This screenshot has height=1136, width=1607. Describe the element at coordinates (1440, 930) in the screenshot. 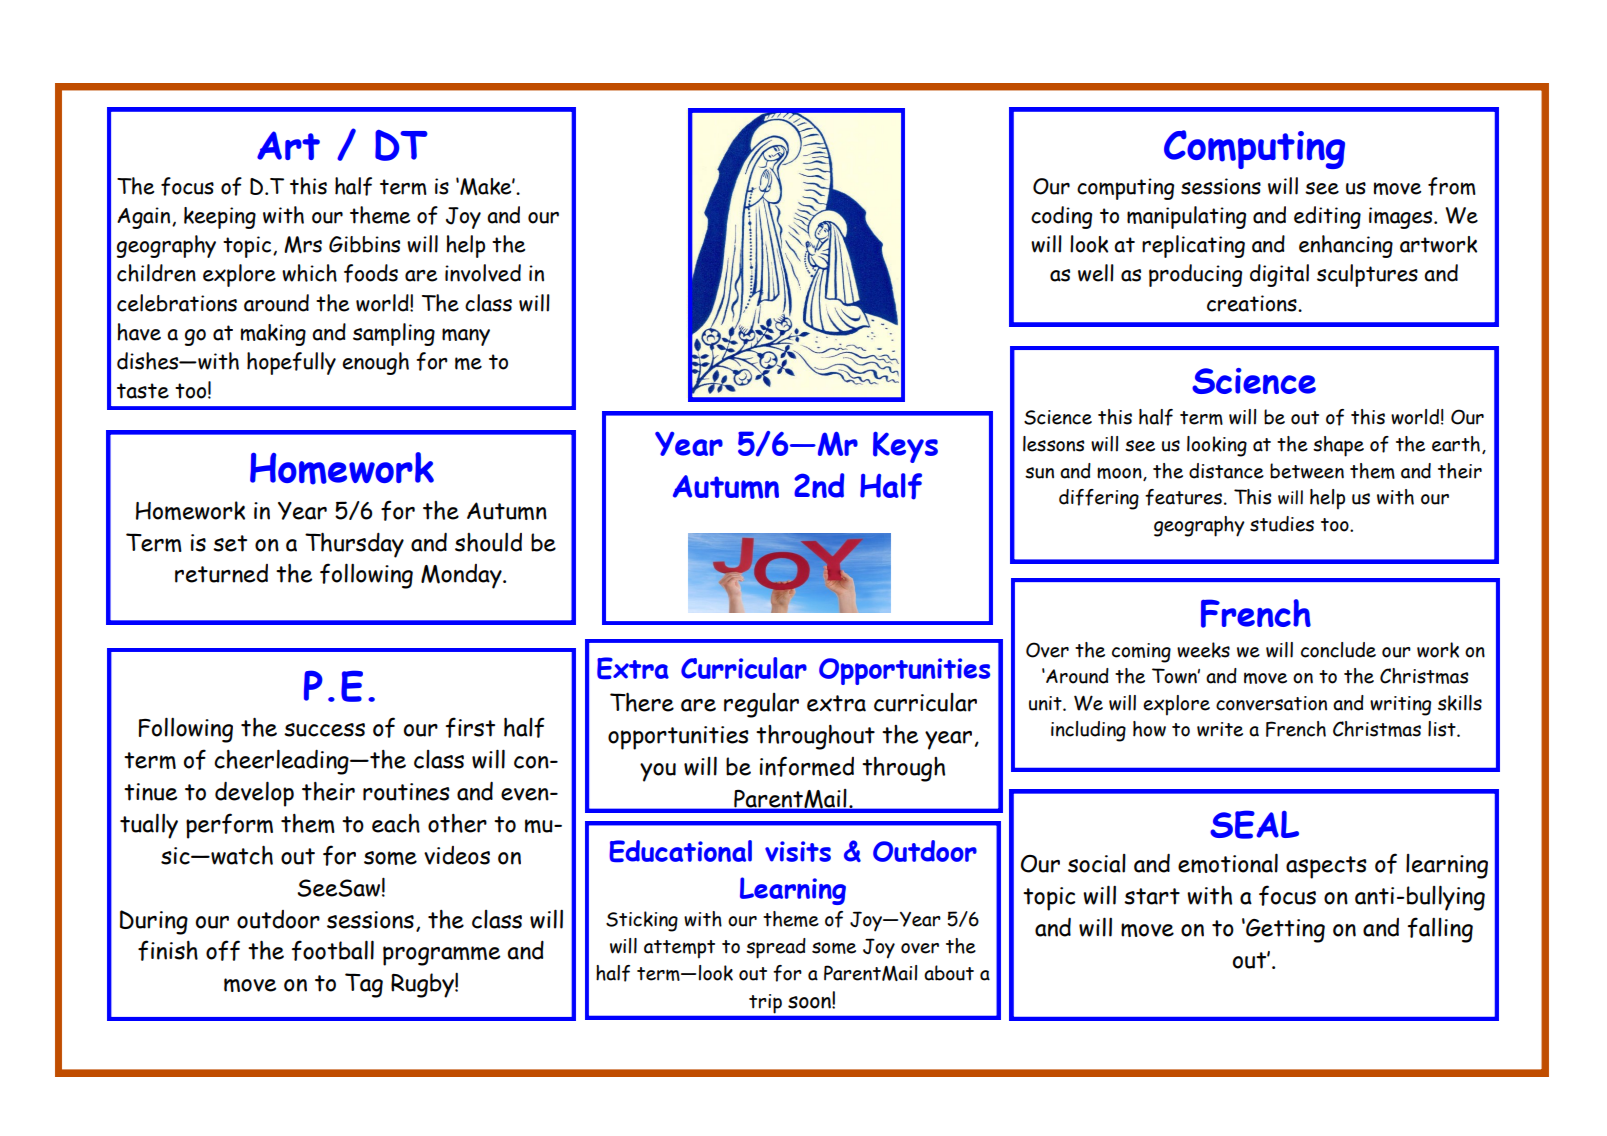

I see `falling` at that location.
